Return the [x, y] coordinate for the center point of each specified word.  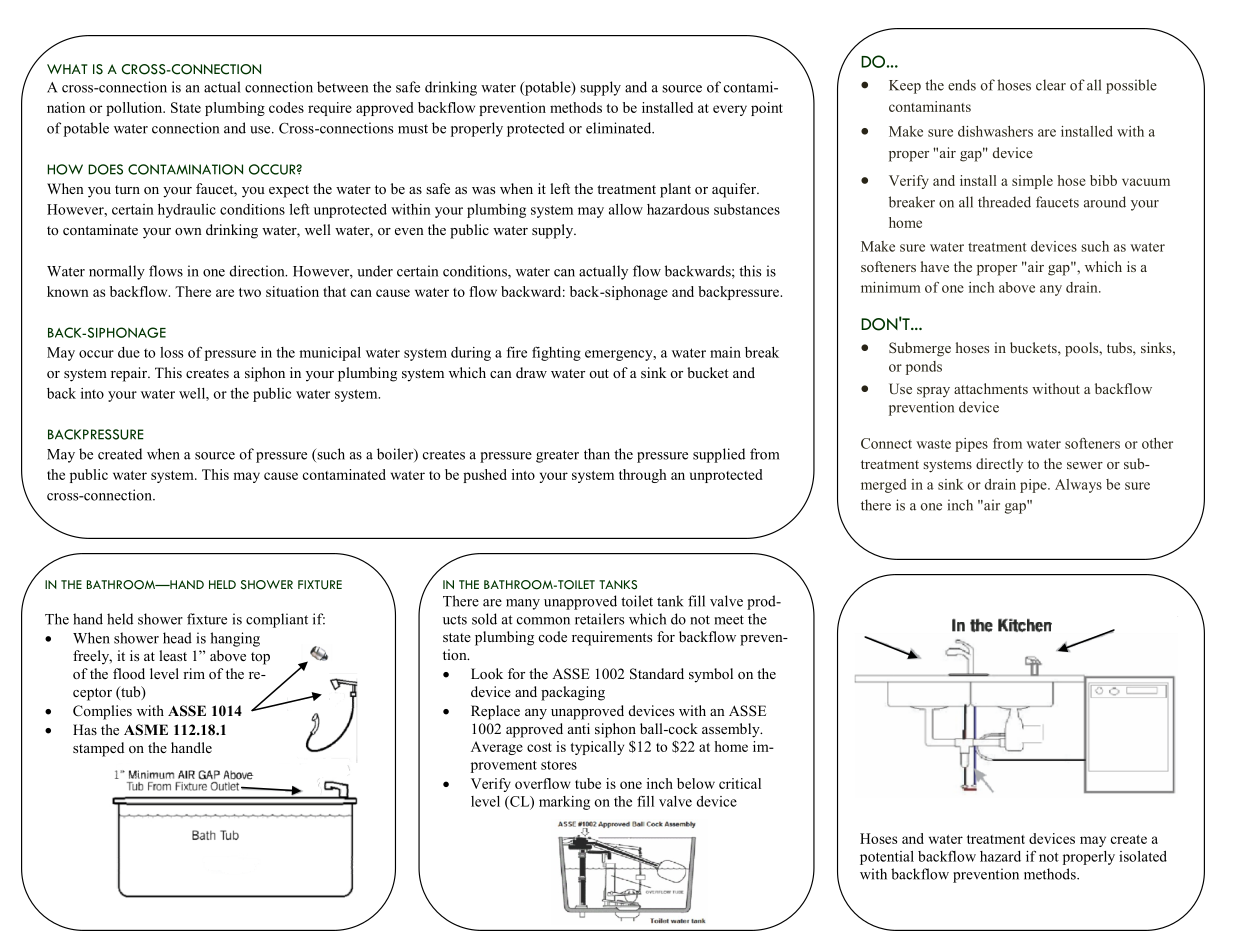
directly [999, 465]
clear [1051, 85]
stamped [98, 749]
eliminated [620, 128]
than [597, 454]
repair [130, 374]
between [342, 87]
